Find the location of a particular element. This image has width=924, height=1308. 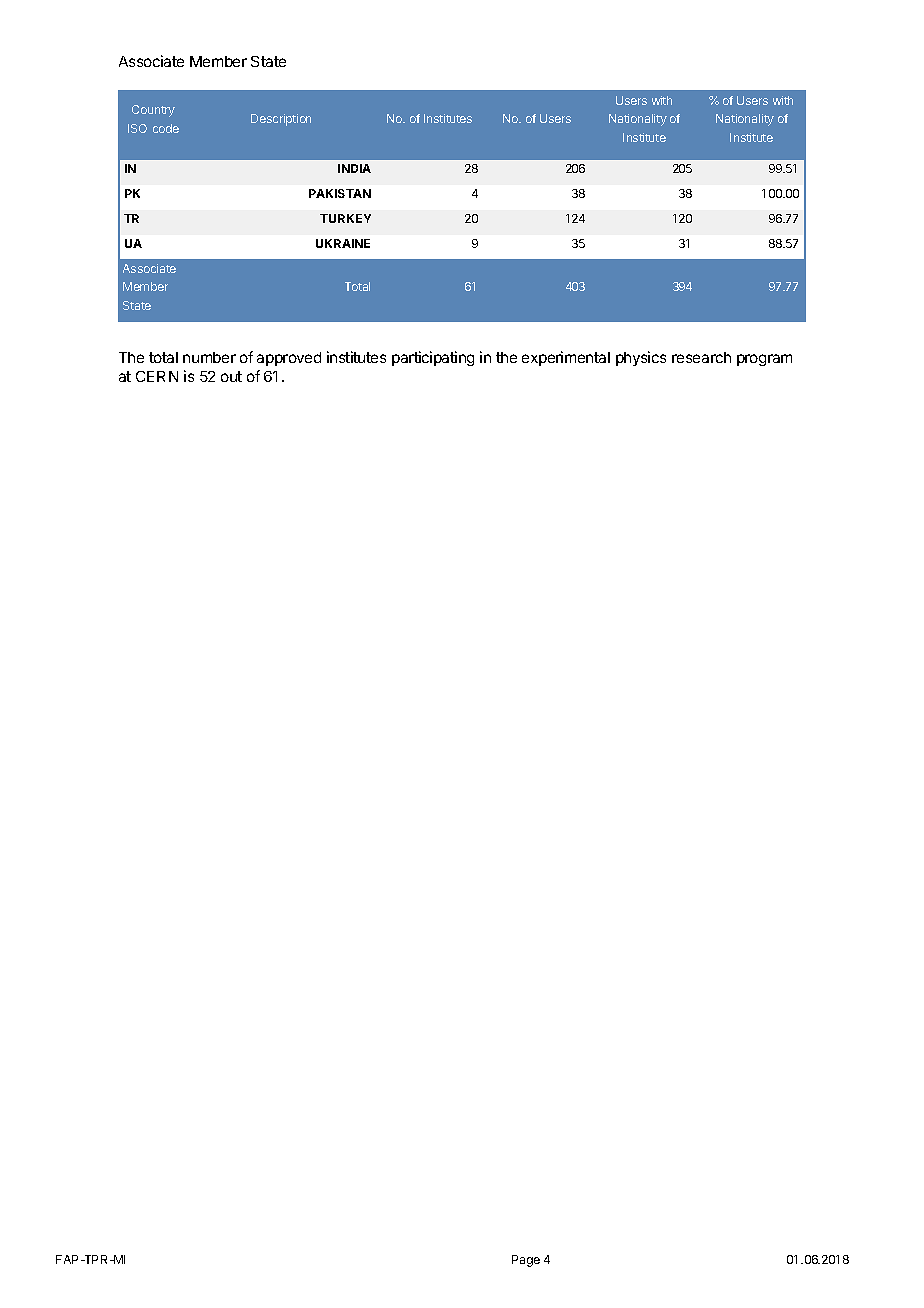

research is located at coordinates (701, 357).
